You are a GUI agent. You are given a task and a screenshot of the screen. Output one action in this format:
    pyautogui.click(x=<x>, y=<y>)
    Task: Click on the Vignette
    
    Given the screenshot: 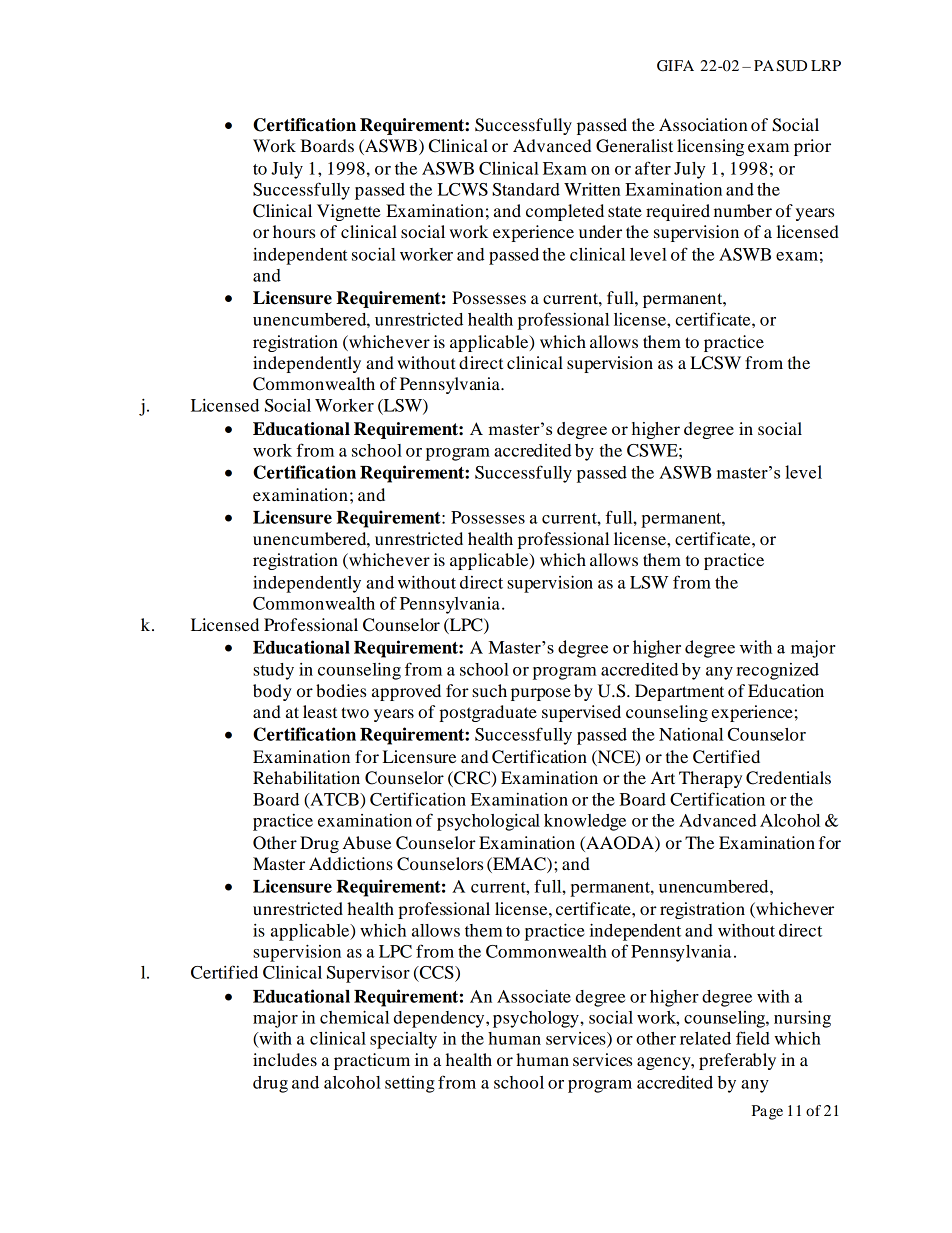 What is the action you would take?
    pyautogui.click(x=349, y=212)
